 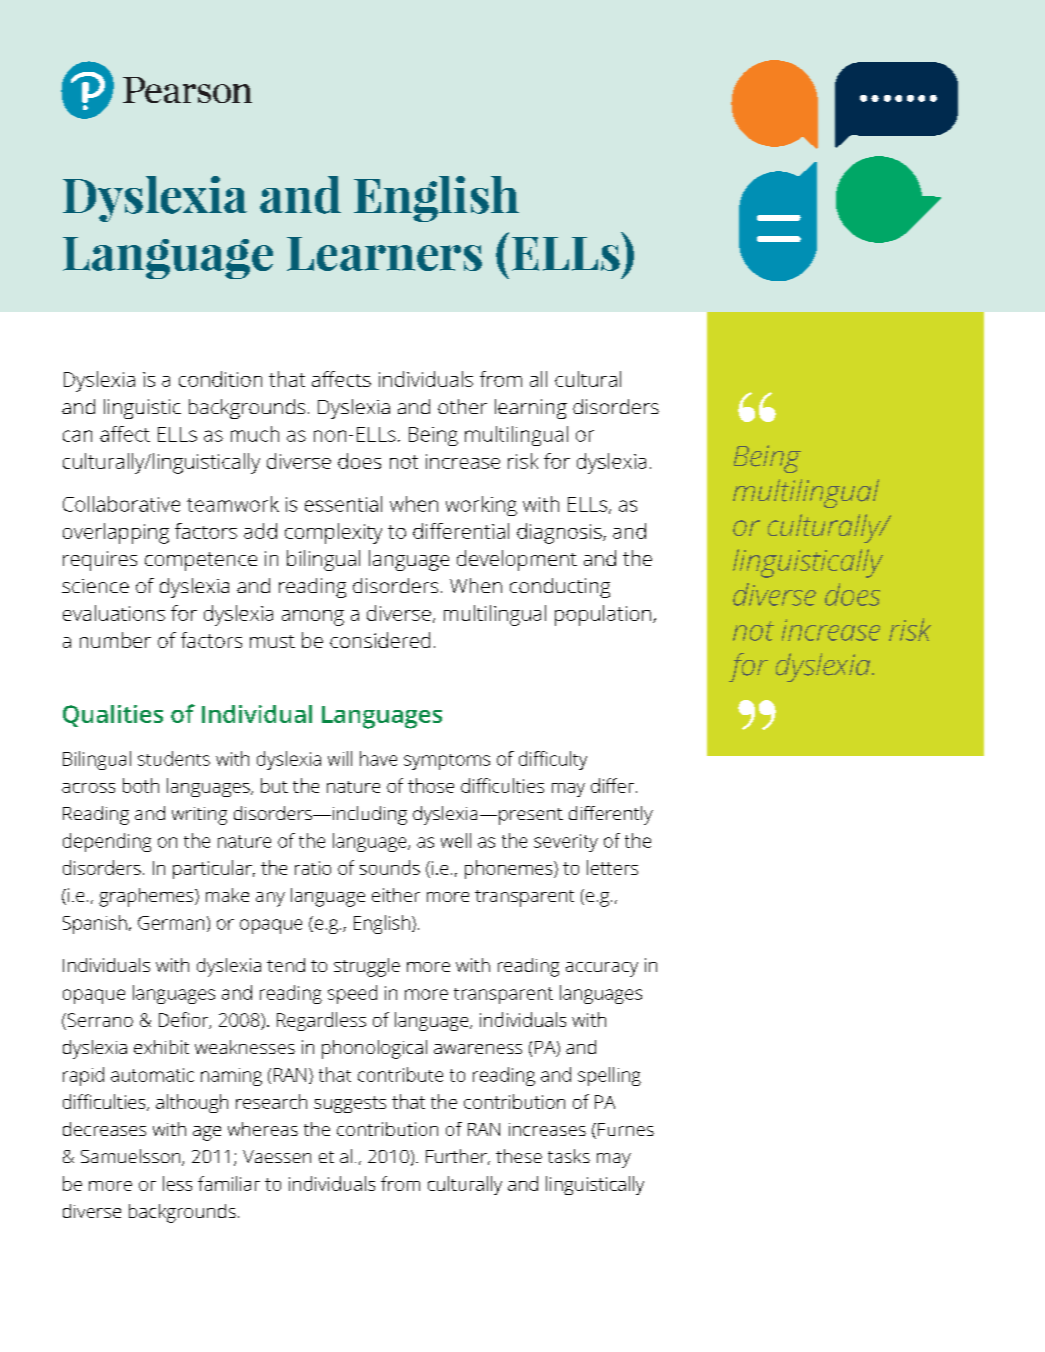 What do you see at coordinates (313, 868) in the document?
I see `ratio` at bounding box center [313, 868].
